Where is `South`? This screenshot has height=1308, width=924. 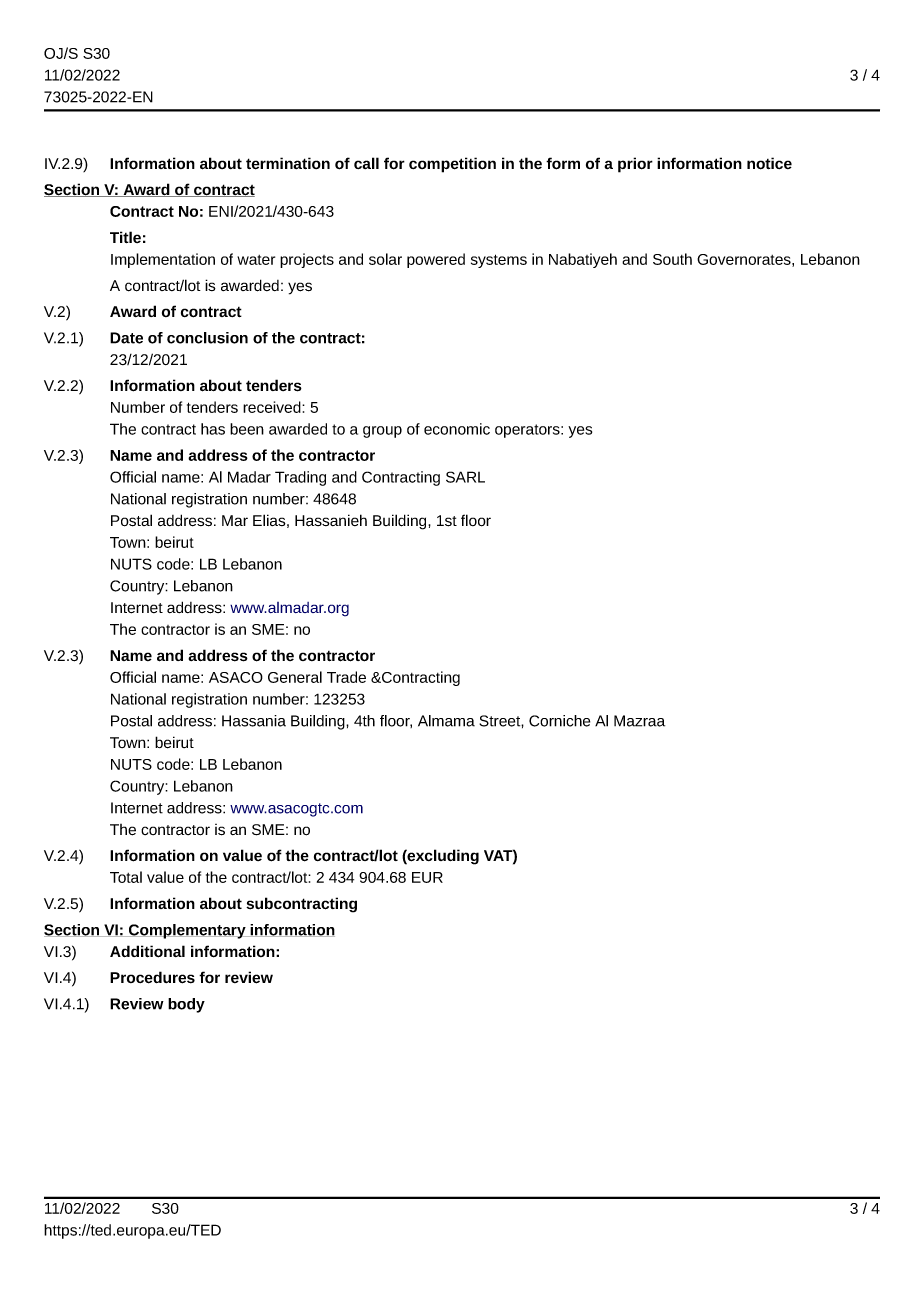
South is located at coordinates (672, 259).
